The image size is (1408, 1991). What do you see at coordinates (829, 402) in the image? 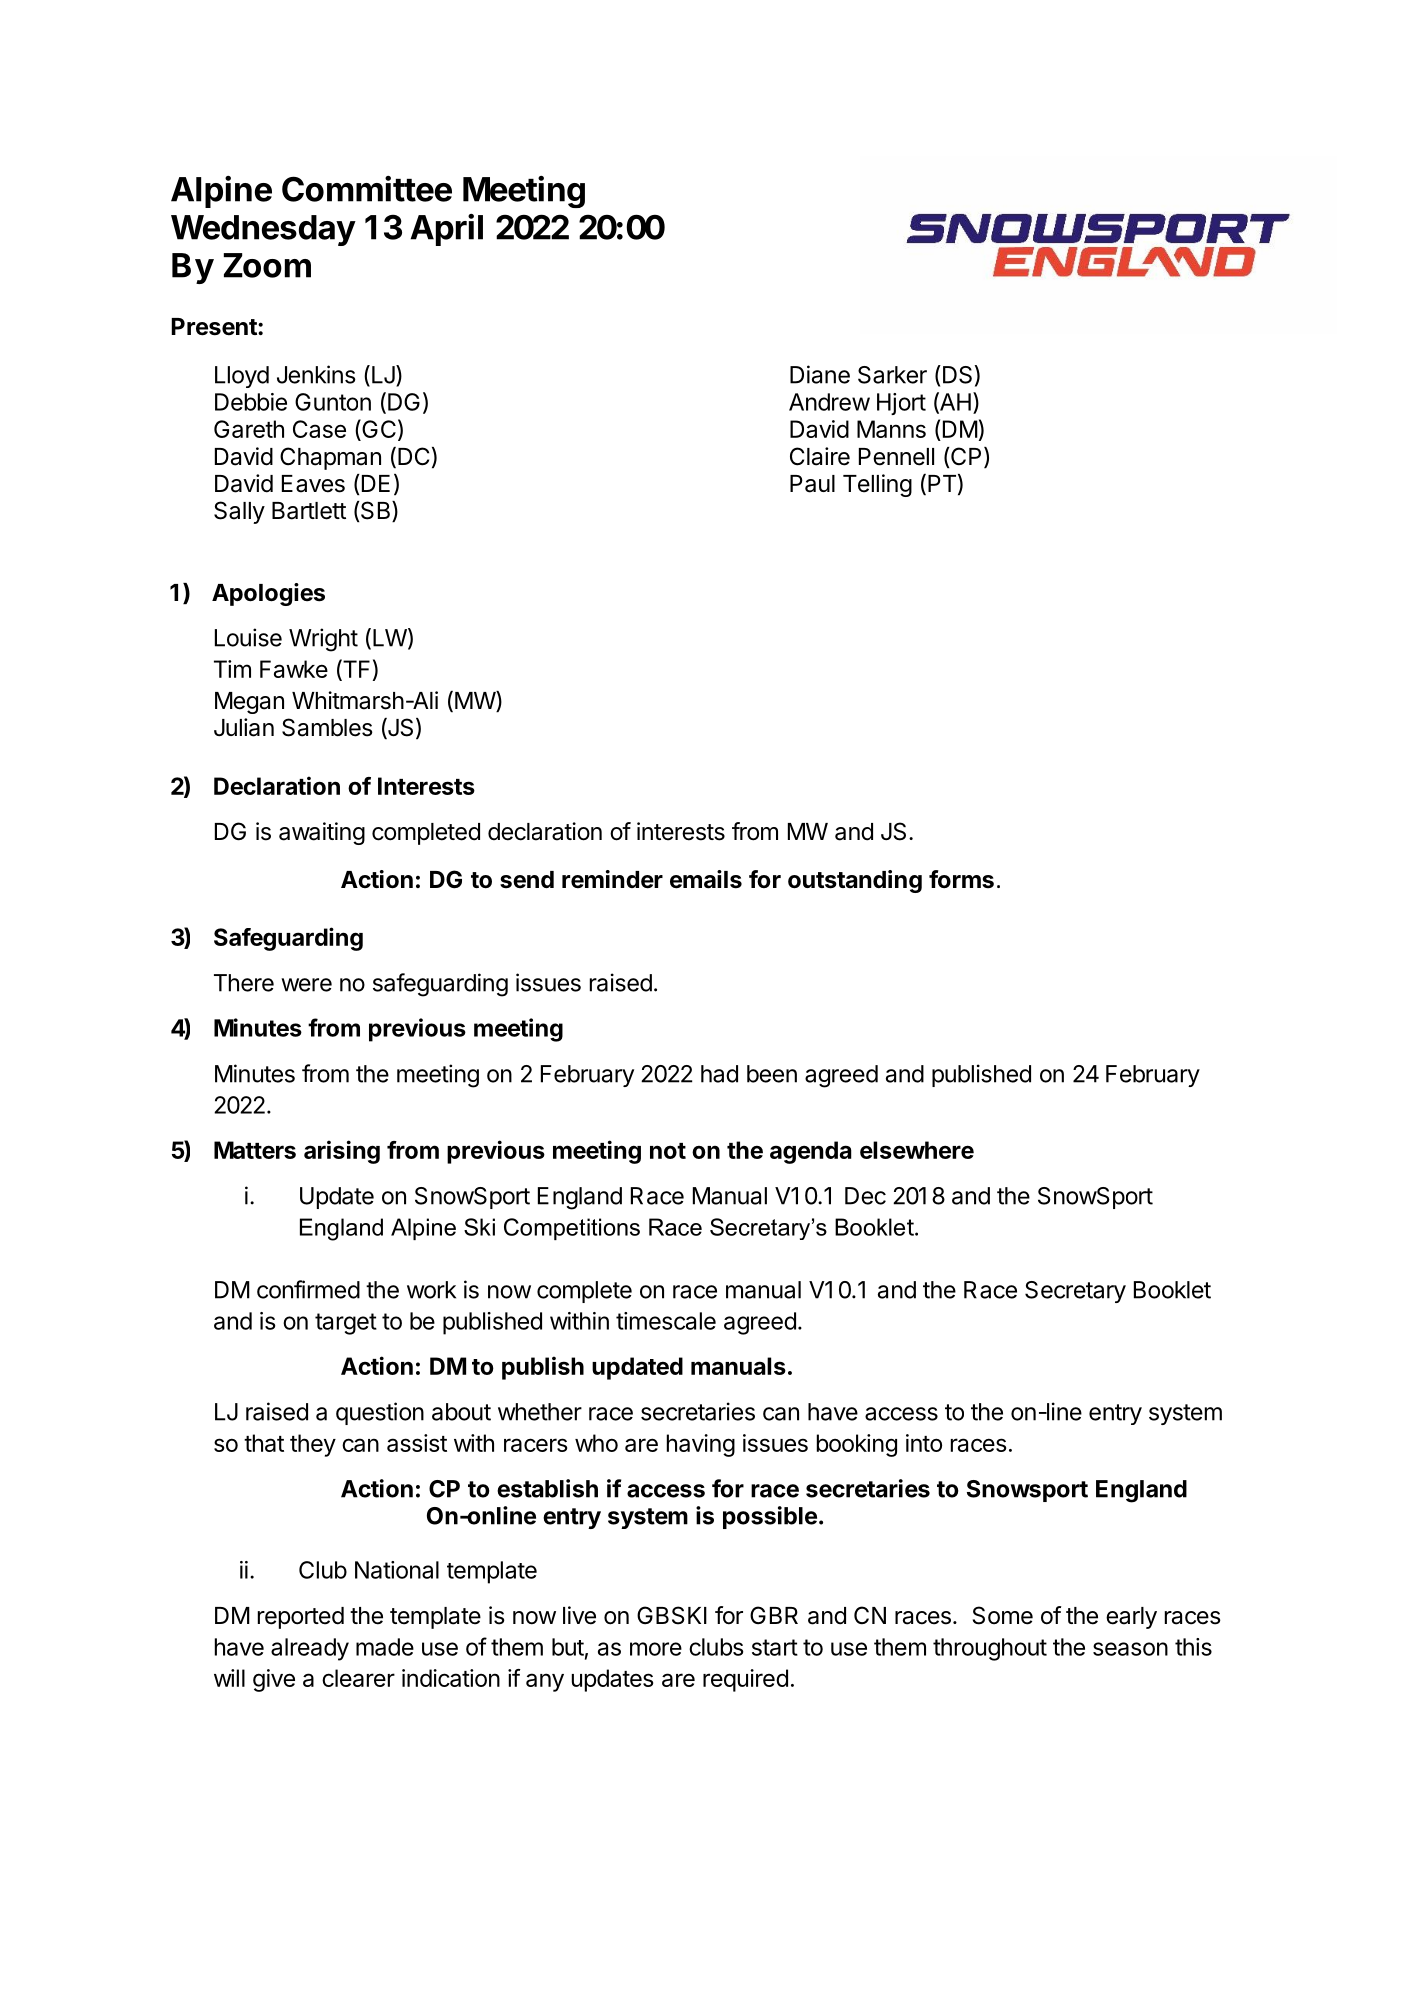
I see `Andrew` at bounding box center [829, 402].
